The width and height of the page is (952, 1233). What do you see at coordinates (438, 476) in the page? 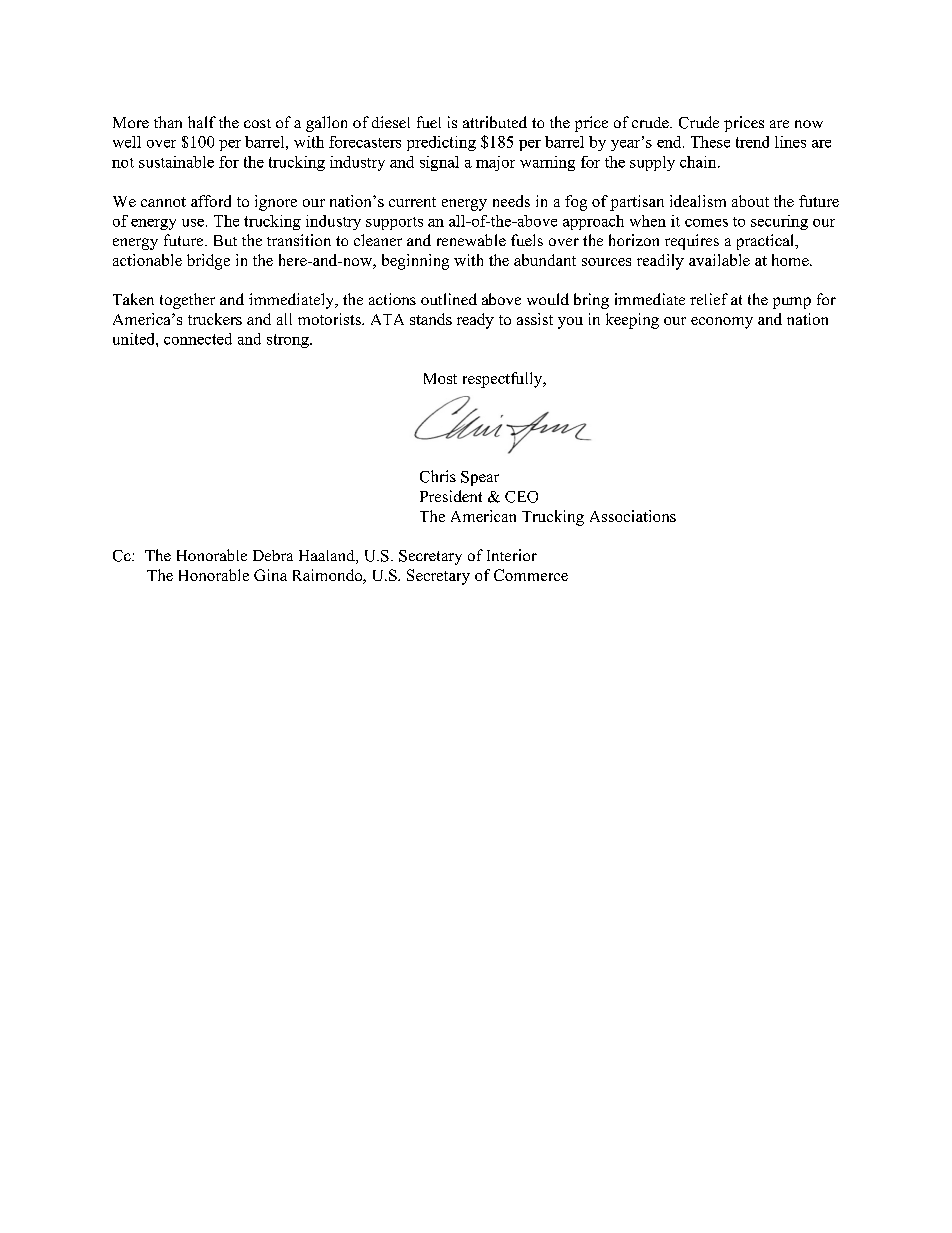
I see `Chris` at bounding box center [438, 476].
